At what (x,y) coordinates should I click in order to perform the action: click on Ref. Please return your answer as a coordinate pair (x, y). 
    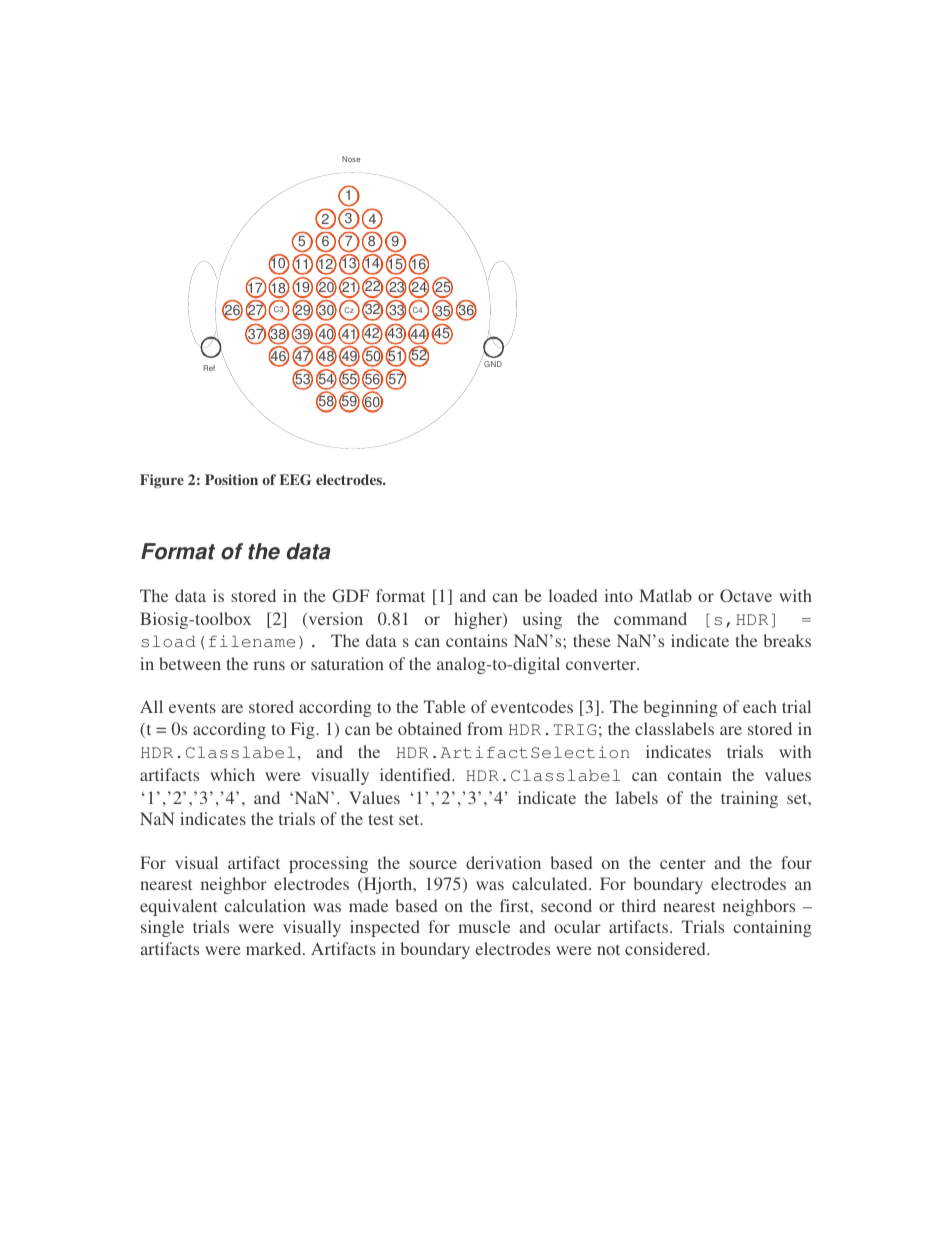
    Looking at the image, I should click on (209, 368).
